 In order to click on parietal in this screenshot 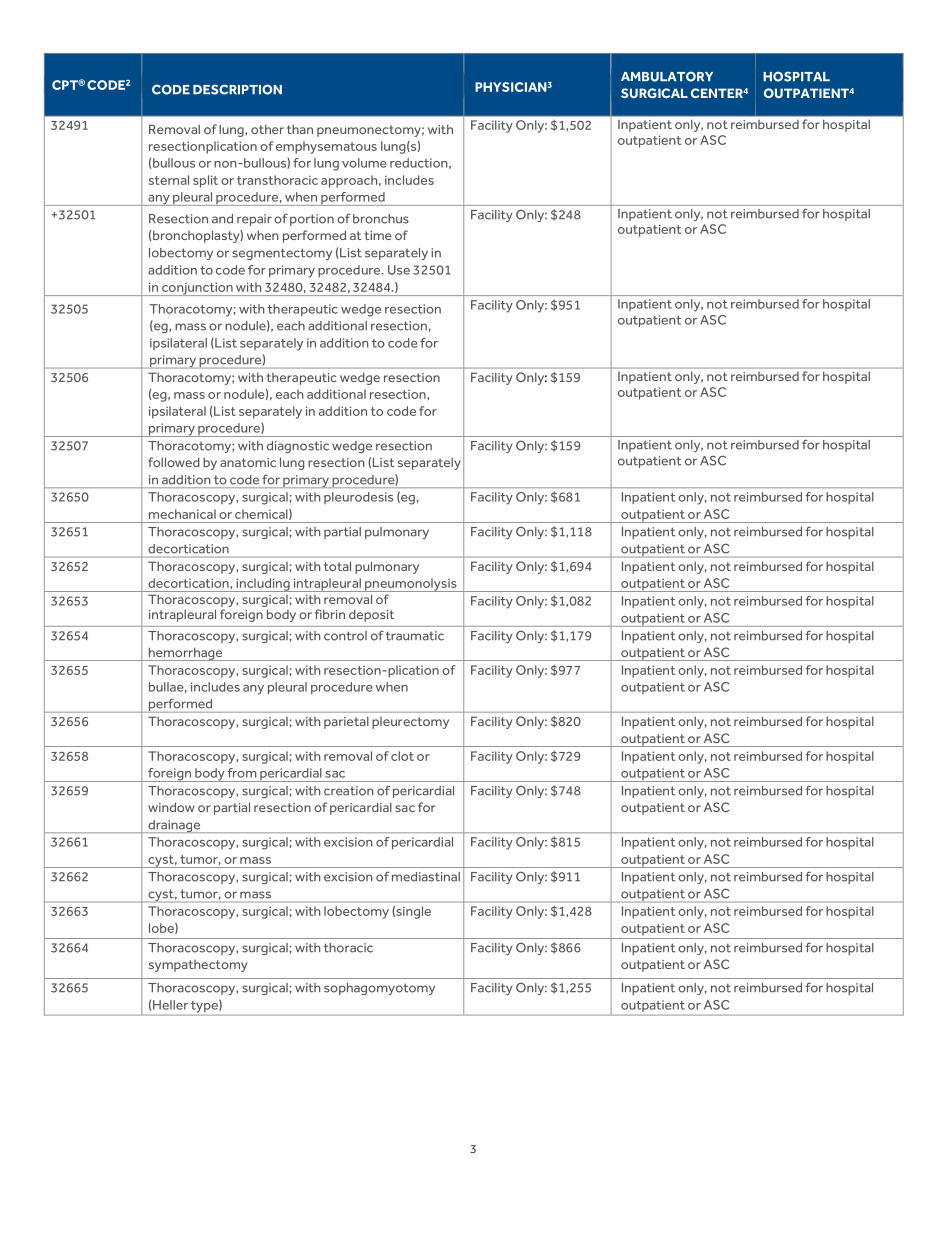, I will do `click(346, 722)`.
